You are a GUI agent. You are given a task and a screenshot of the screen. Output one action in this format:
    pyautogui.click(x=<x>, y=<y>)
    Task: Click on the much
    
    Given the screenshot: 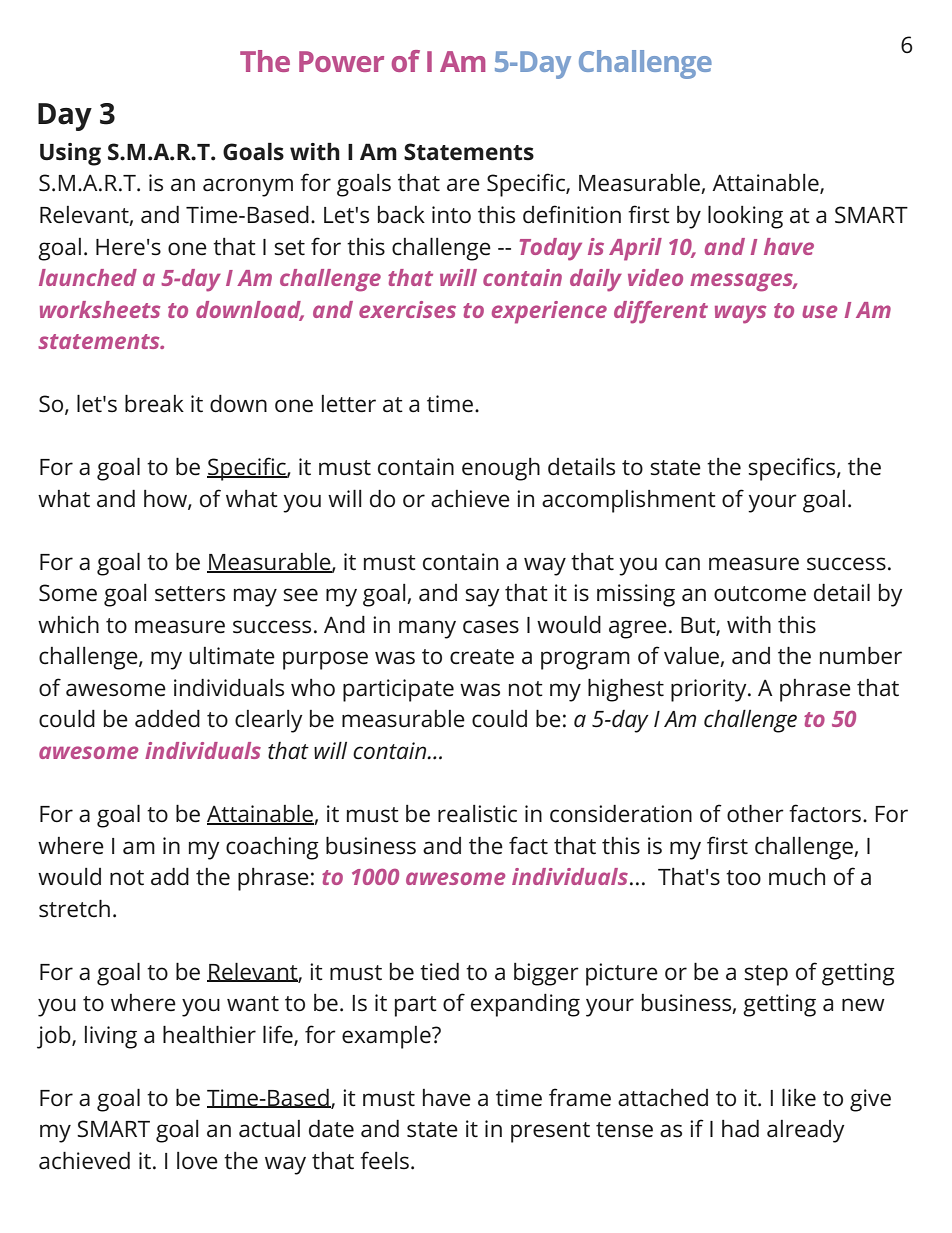 What is the action you would take?
    pyautogui.click(x=797, y=877)
